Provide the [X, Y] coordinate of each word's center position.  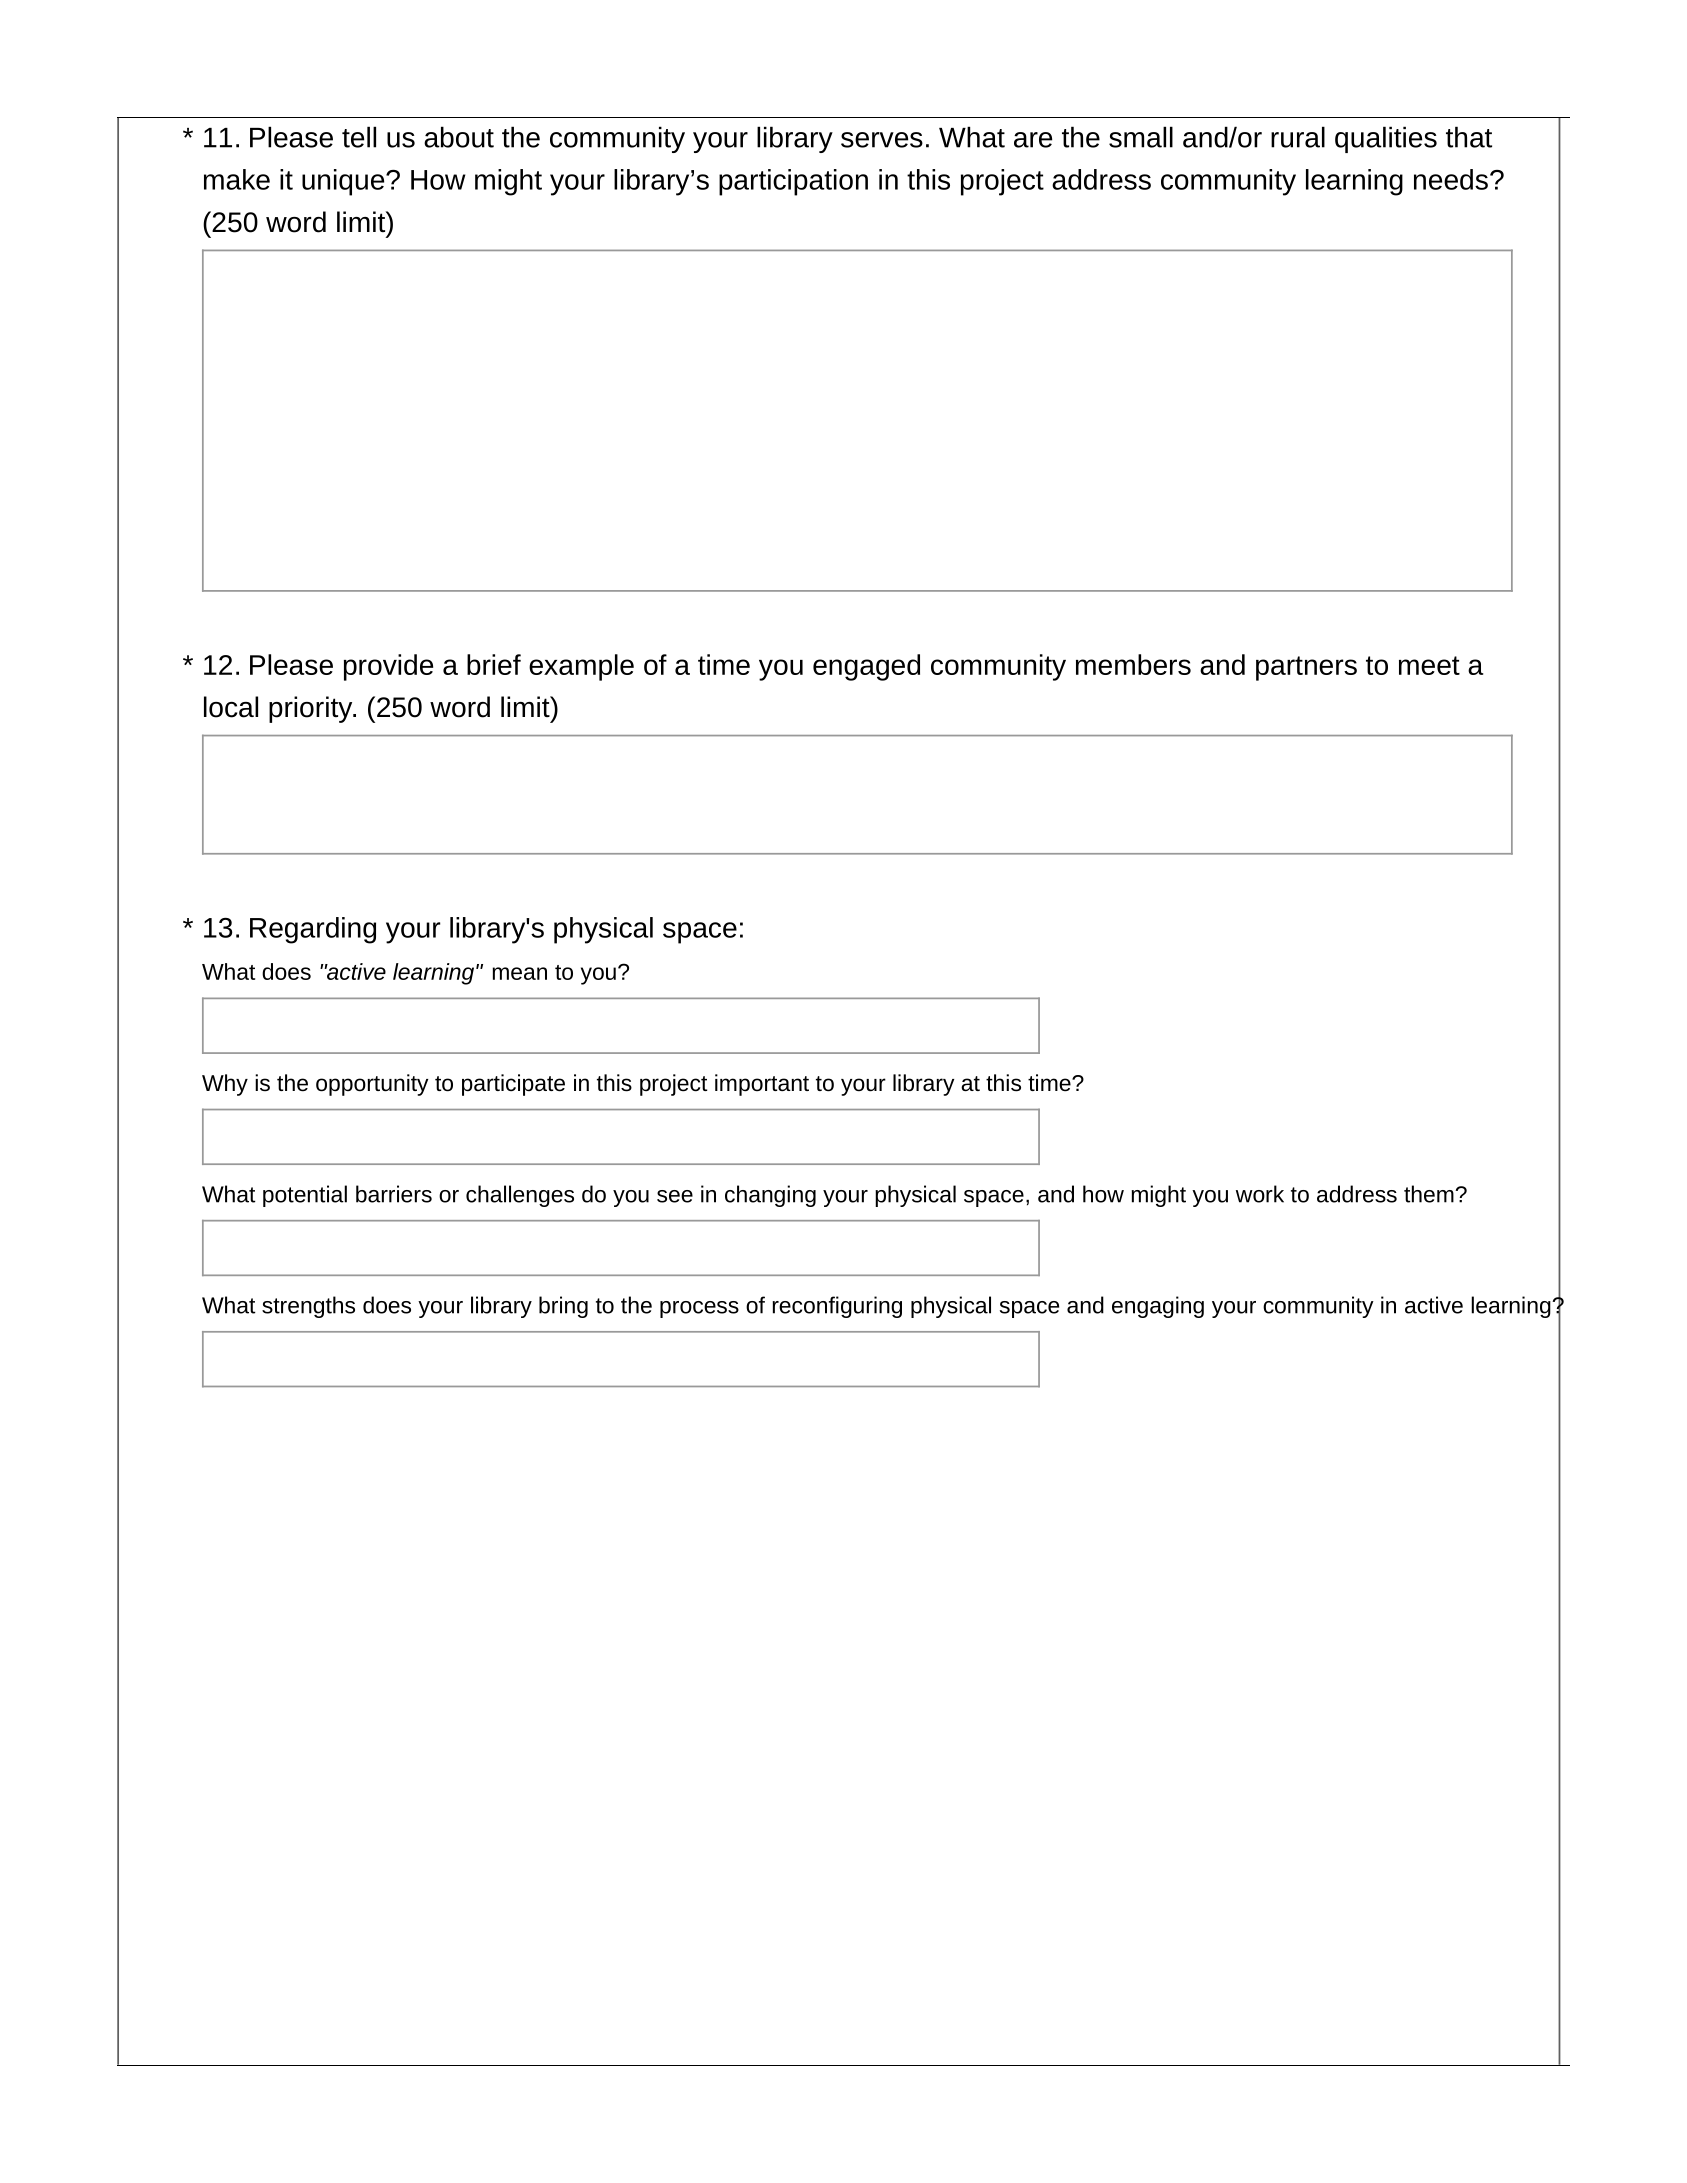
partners [1306, 668]
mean [520, 973]
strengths [308, 1307]
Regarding [313, 930]
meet [1429, 665]
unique [344, 182]
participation [793, 182]
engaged [866, 667]
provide [388, 667]
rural [1298, 137]
